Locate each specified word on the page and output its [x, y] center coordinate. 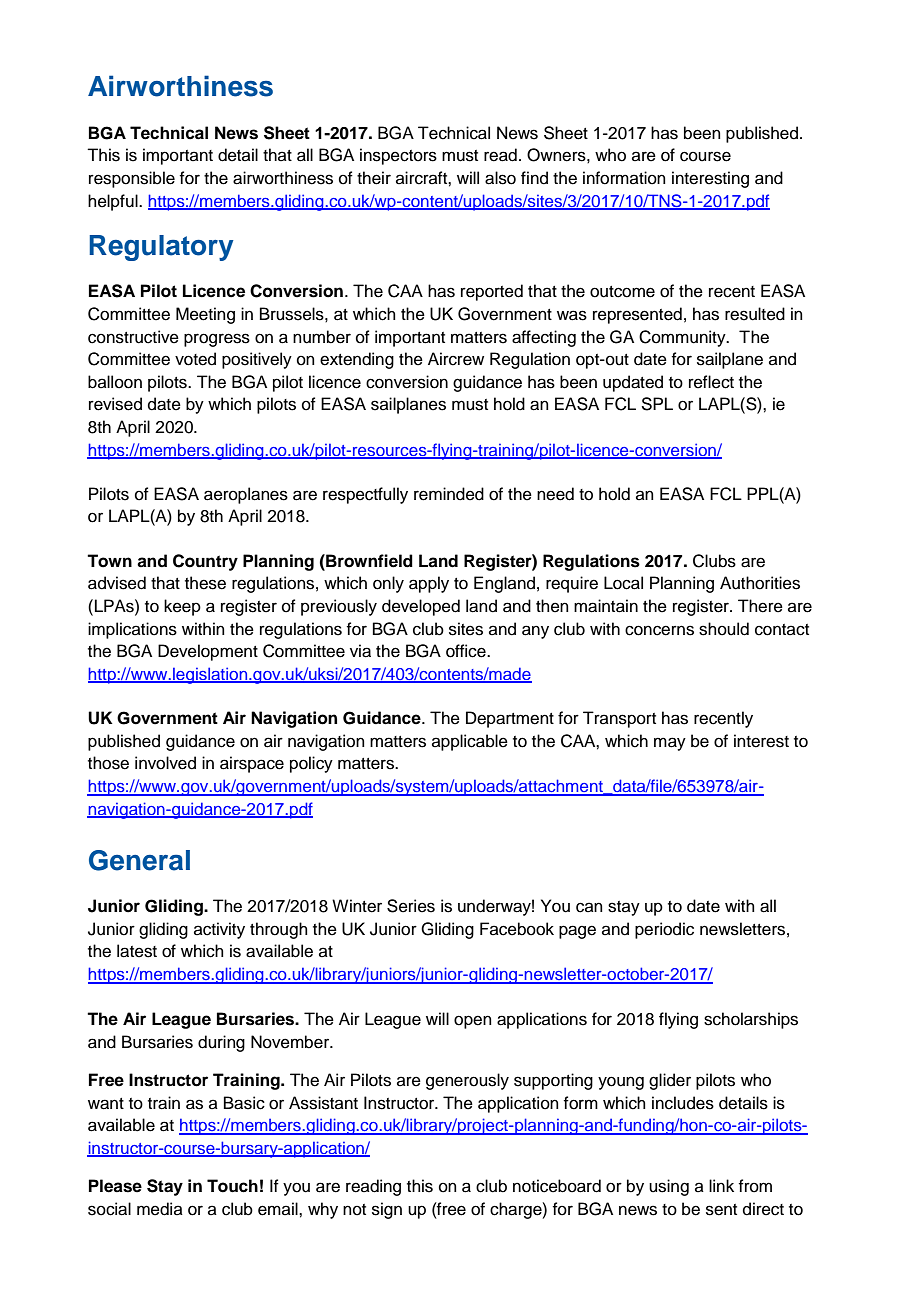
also [500, 178]
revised [115, 404]
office [467, 651]
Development [208, 652]
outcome [622, 292]
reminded [449, 494]
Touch [232, 1186]
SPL [657, 404]
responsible [132, 179]
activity [219, 930]
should [724, 629]
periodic [664, 930]
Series [411, 906]
